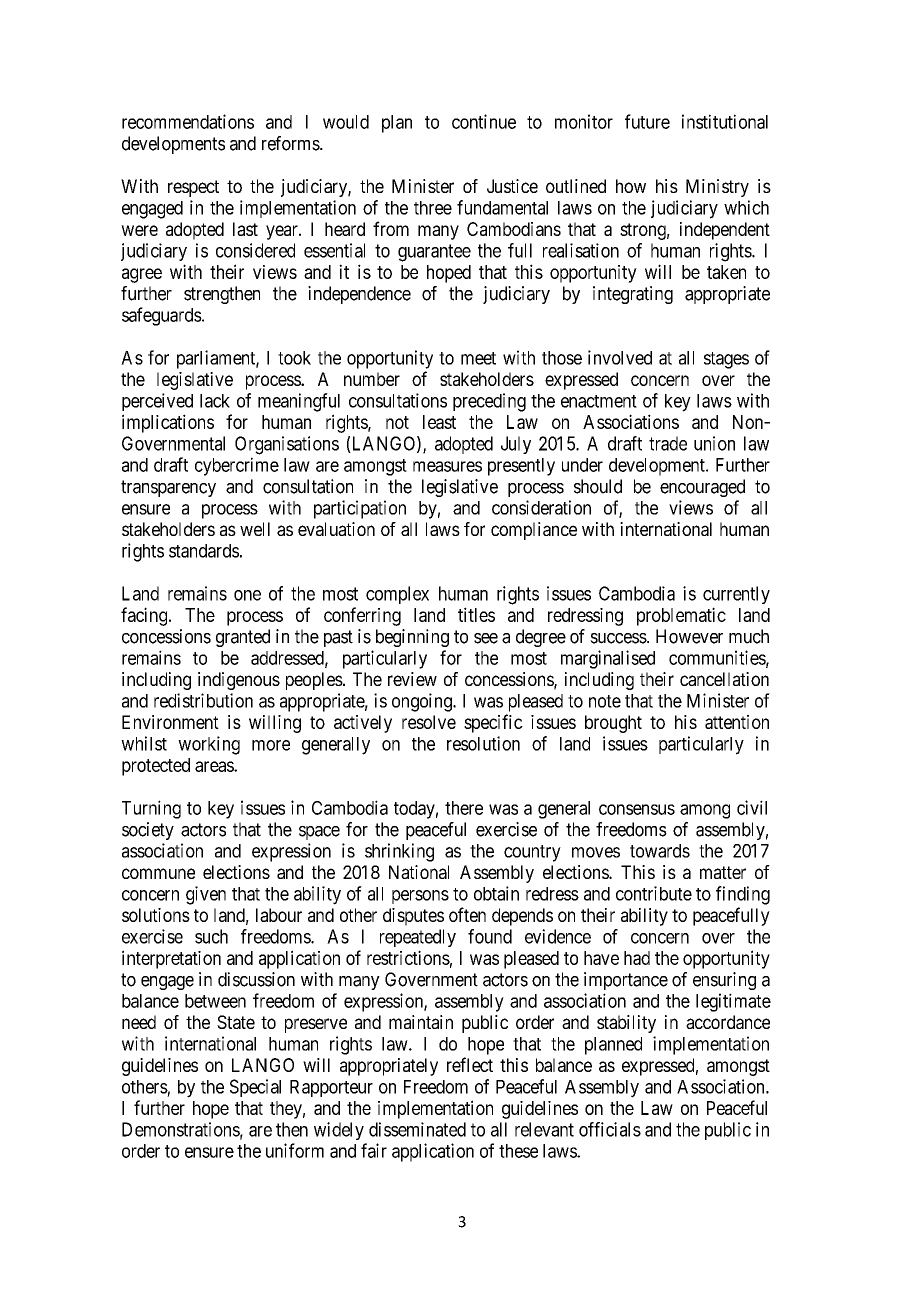  What do you see at coordinates (237, 466) in the screenshot?
I see `cybercrime` at bounding box center [237, 466].
